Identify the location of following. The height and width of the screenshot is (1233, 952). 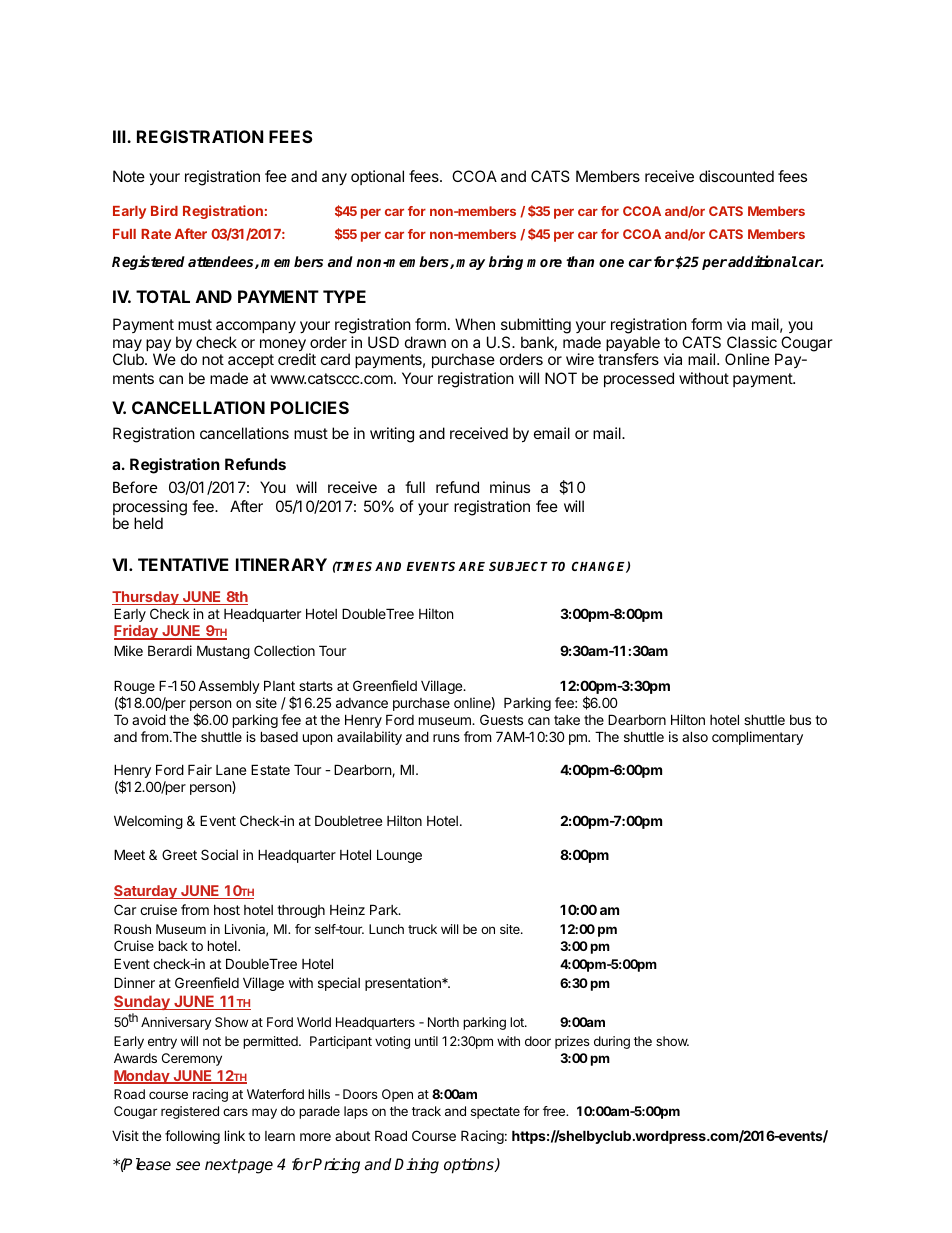
(192, 1137).
